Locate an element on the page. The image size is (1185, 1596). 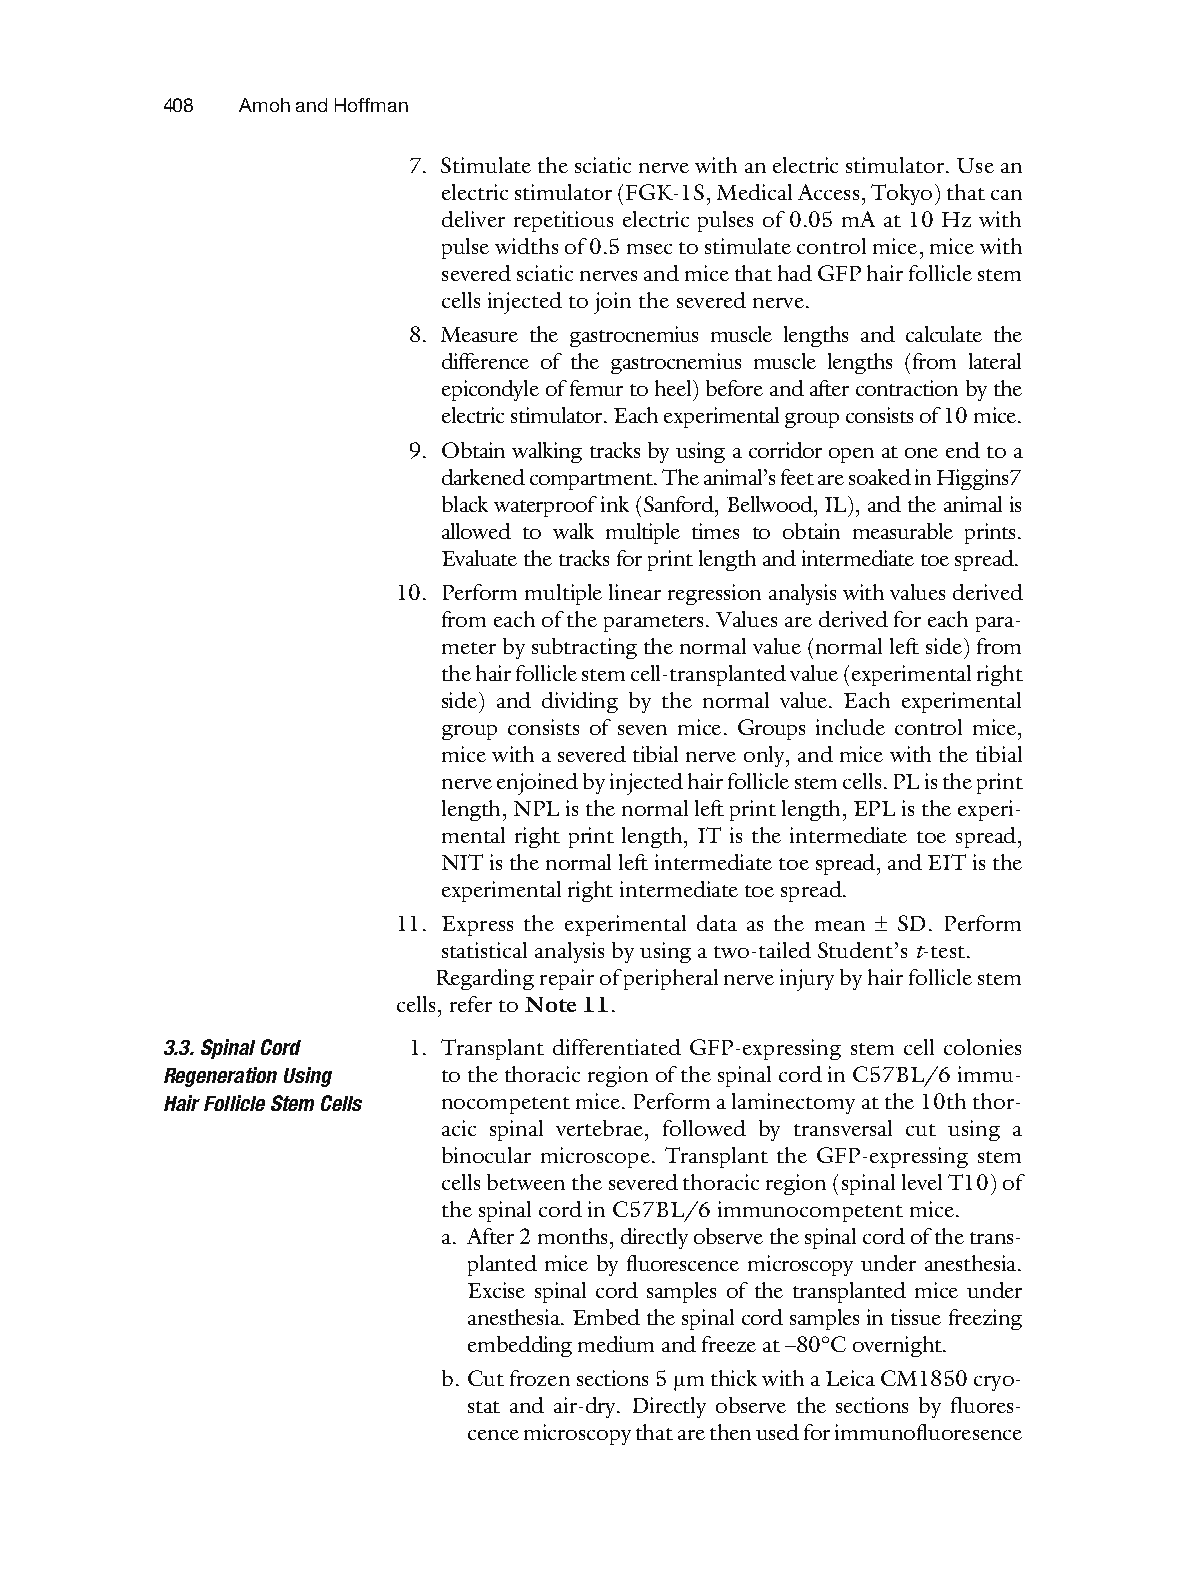
NIT is located at coordinates (462, 862).
